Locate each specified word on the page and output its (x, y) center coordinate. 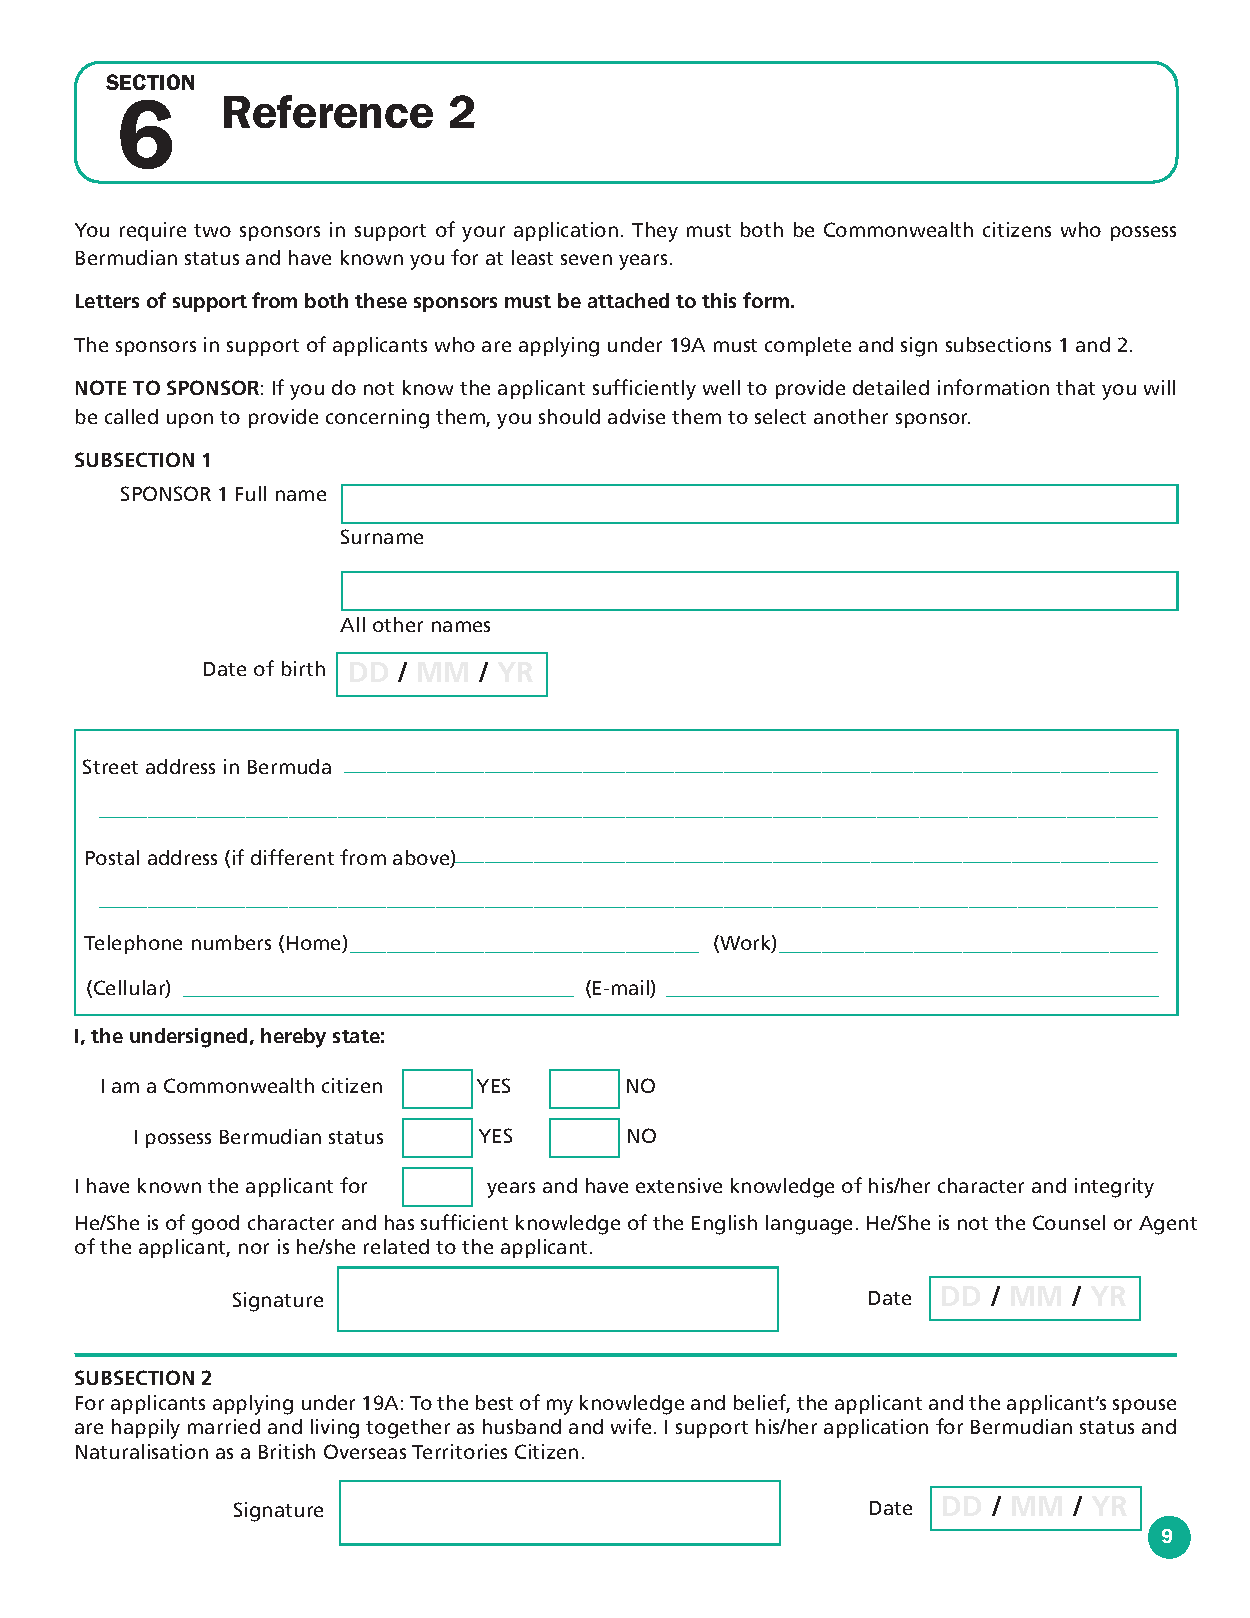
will (1159, 387)
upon (190, 420)
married (224, 1426)
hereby (293, 1038)
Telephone (133, 944)
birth (303, 668)
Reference (328, 111)
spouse (1144, 1406)
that (1075, 387)
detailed (891, 387)
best (494, 1402)
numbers (231, 942)
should (569, 416)
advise (636, 416)
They (655, 232)
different (292, 857)
